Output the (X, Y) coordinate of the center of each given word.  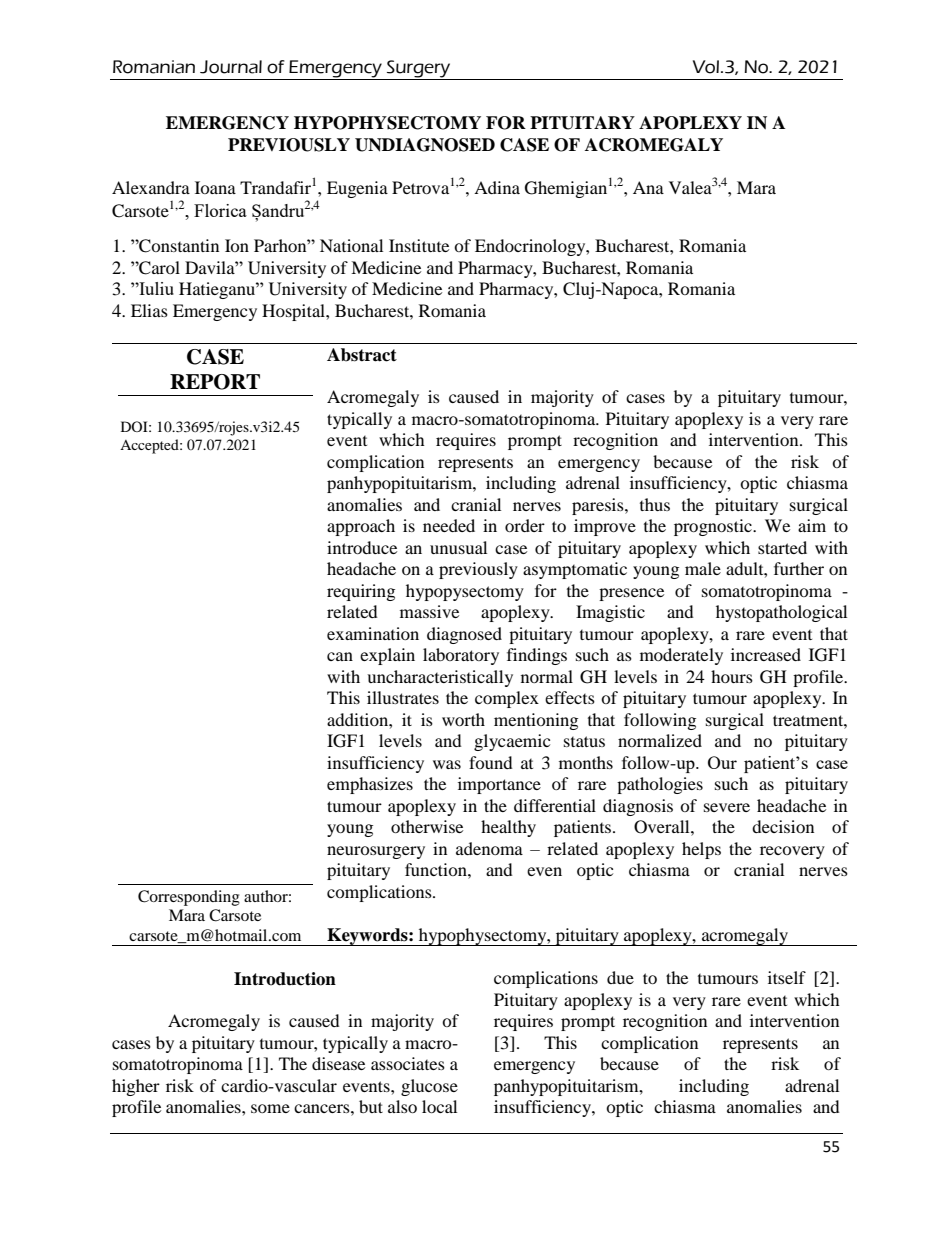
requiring (361, 592)
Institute (419, 245)
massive (429, 611)
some (270, 1108)
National (351, 245)
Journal (231, 67)
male (703, 568)
